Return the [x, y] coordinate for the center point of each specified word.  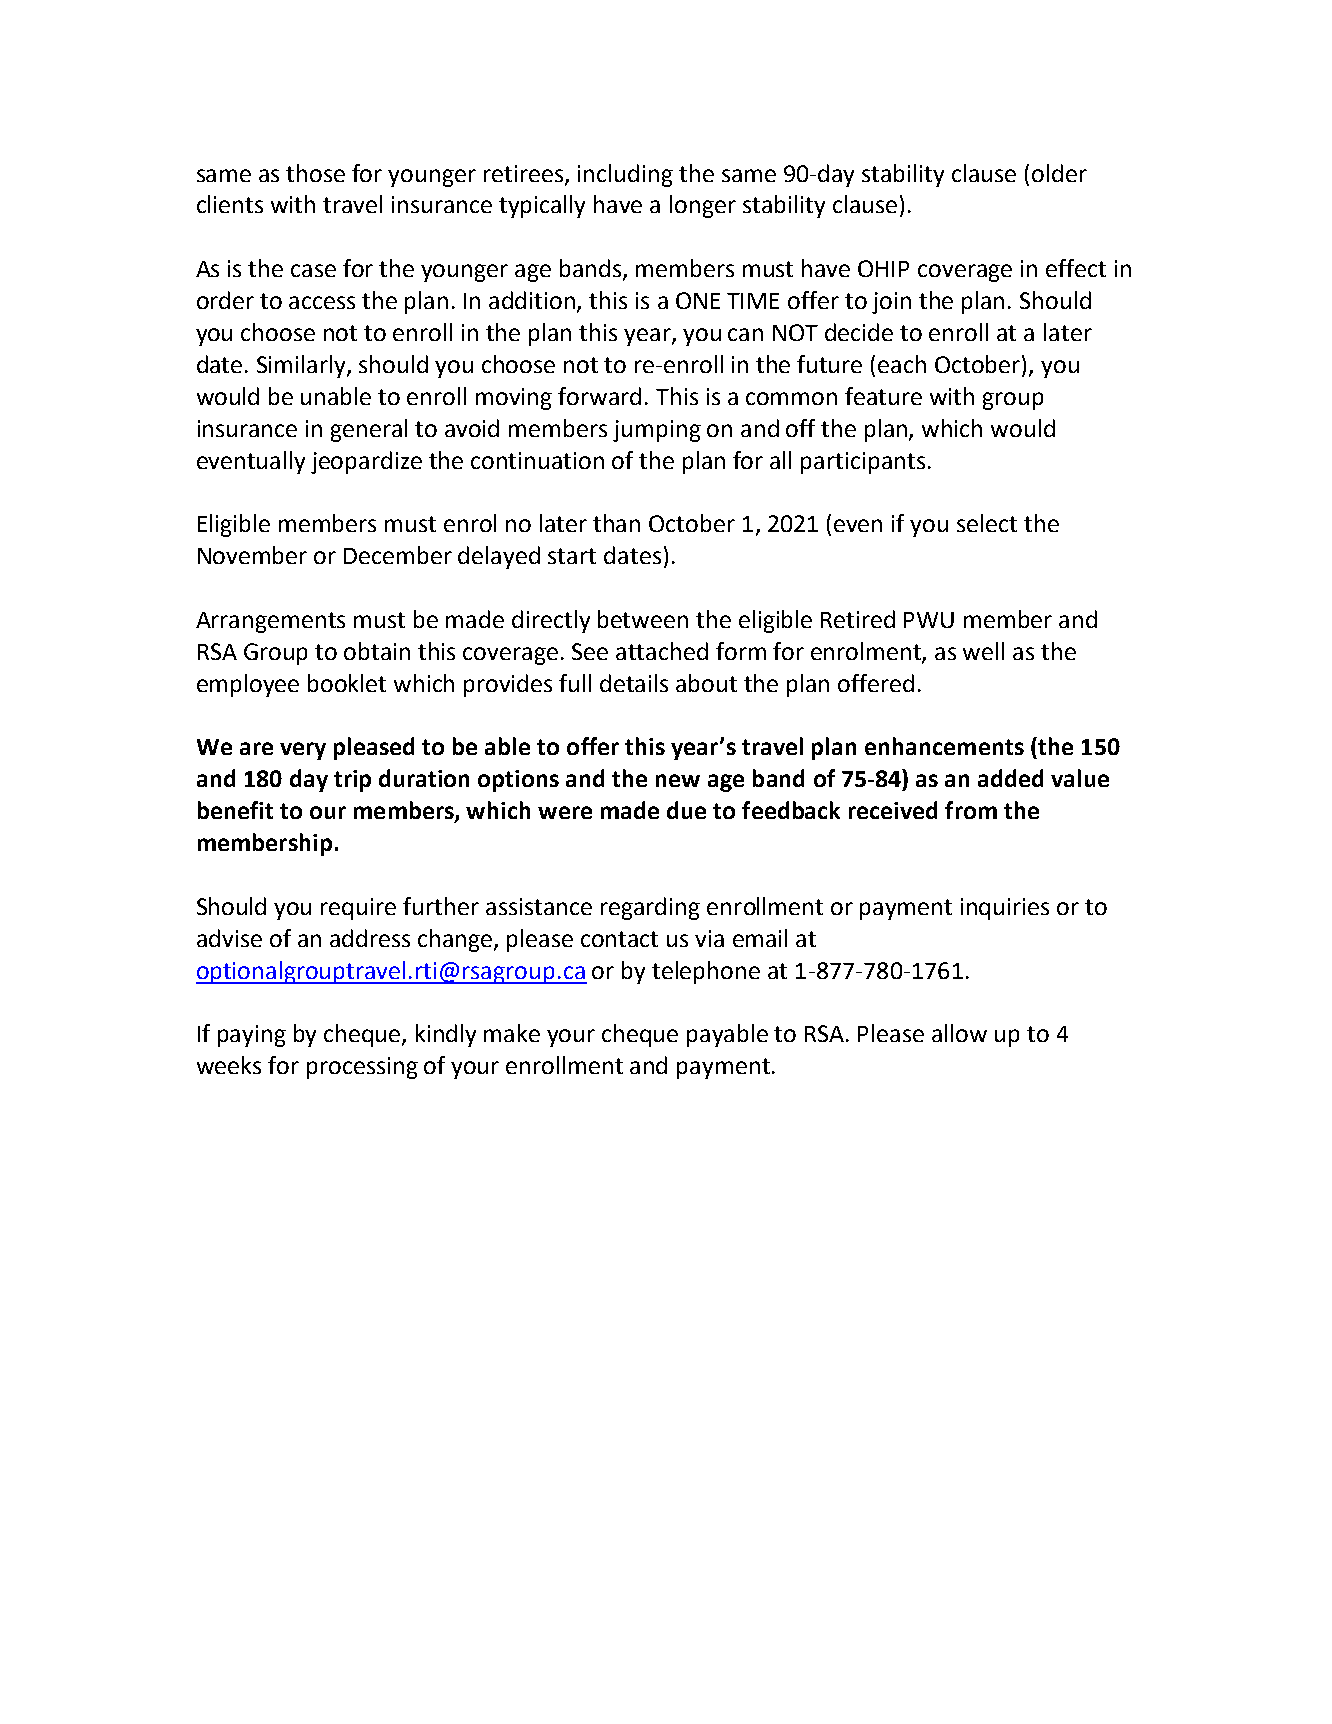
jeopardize [366, 462]
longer [703, 206]
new [678, 780]
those [315, 173]
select [987, 523]
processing [362, 1068]
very [303, 751]
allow [959, 1033]
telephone [706, 972]
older [1059, 173]
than [616, 523]
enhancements [944, 746]
